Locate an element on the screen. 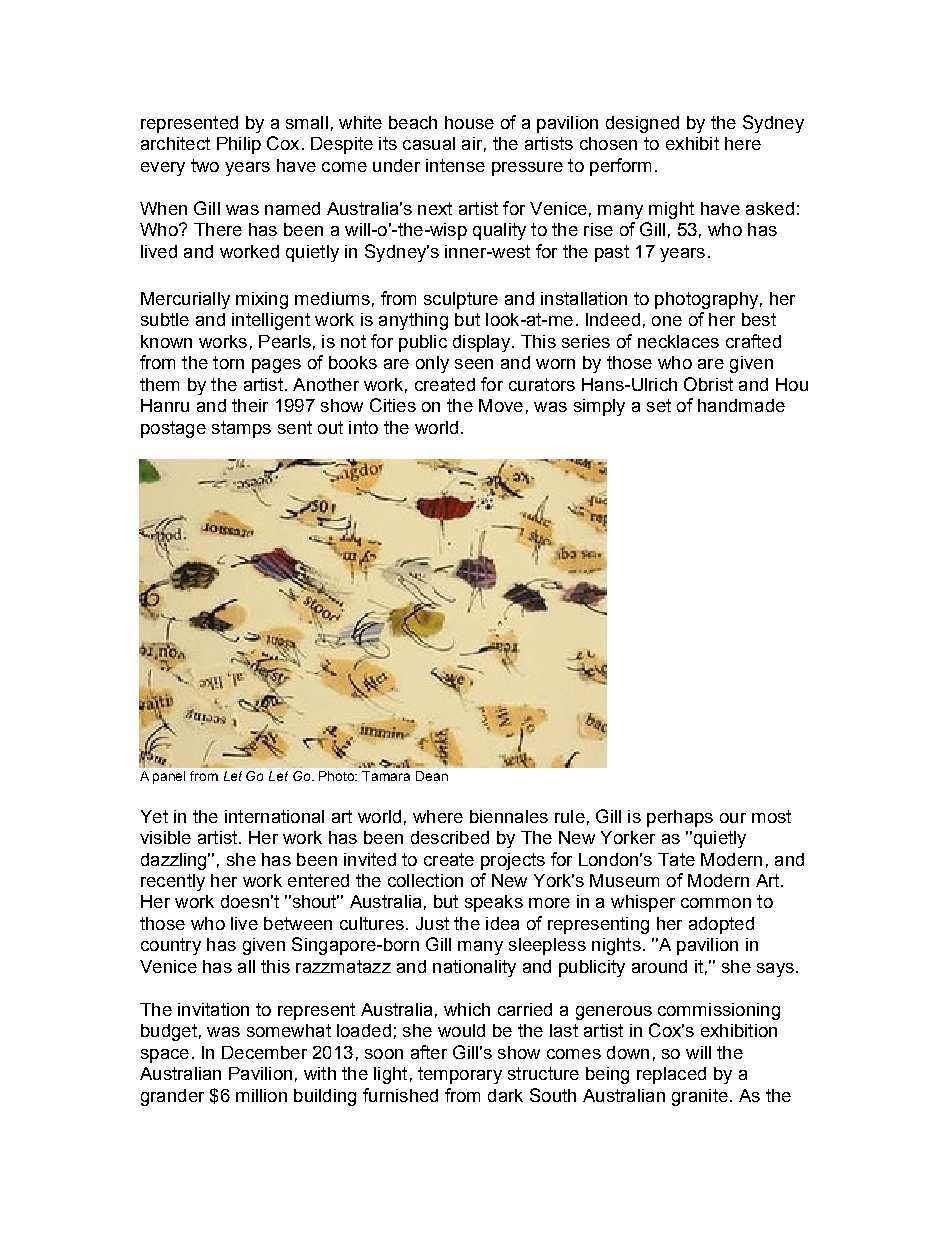 The height and width of the screenshot is (1233, 952). Philip is located at coordinates (239, 145).
